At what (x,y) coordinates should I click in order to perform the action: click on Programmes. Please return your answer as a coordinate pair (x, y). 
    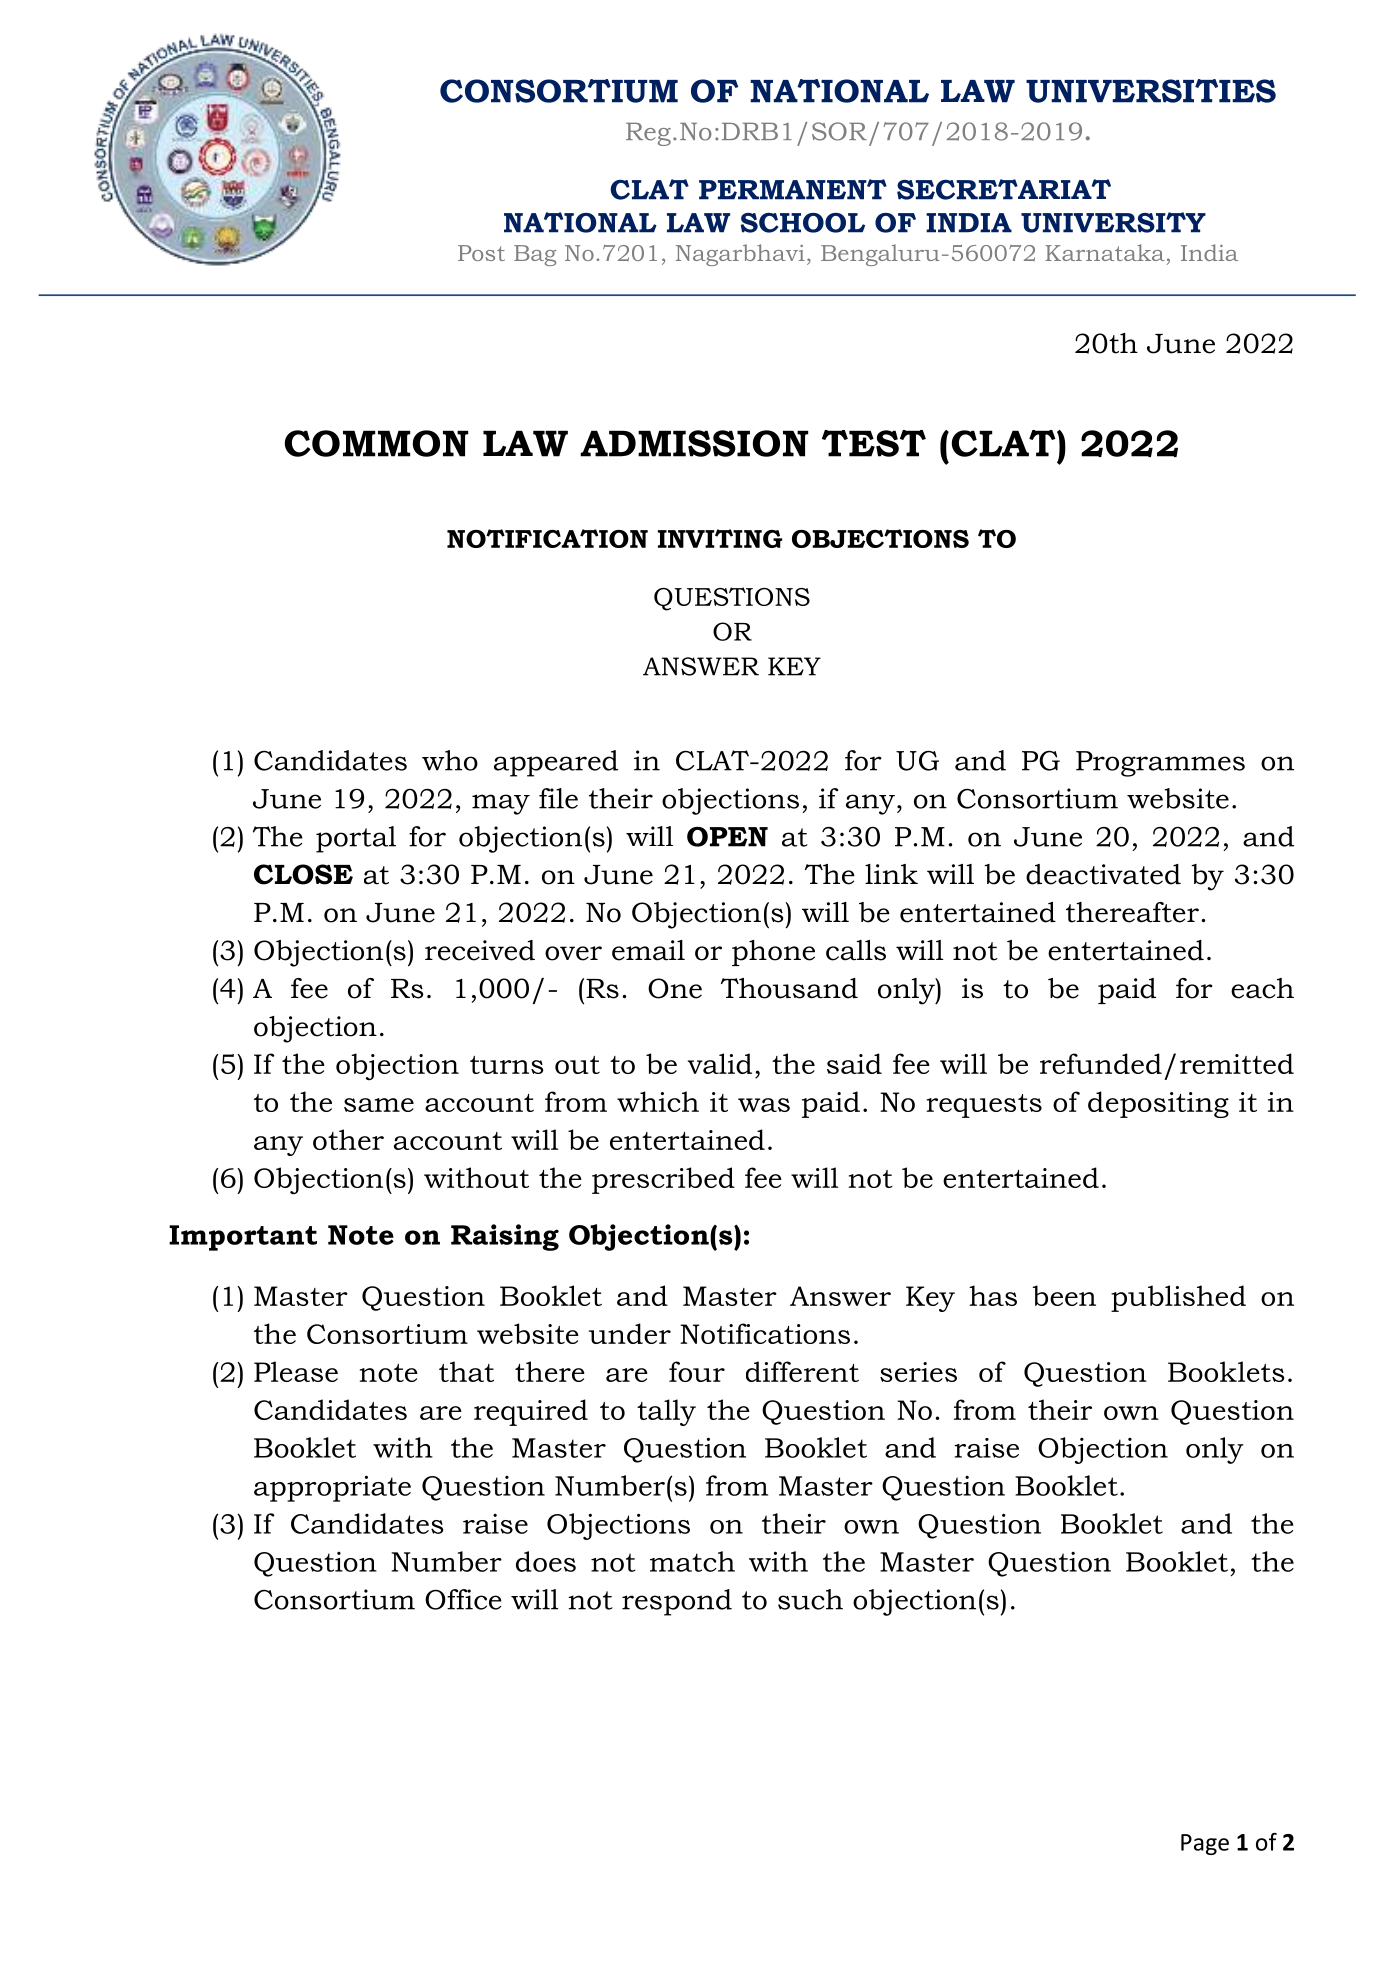
    Looking at the image, I should click on (1160, 764).
